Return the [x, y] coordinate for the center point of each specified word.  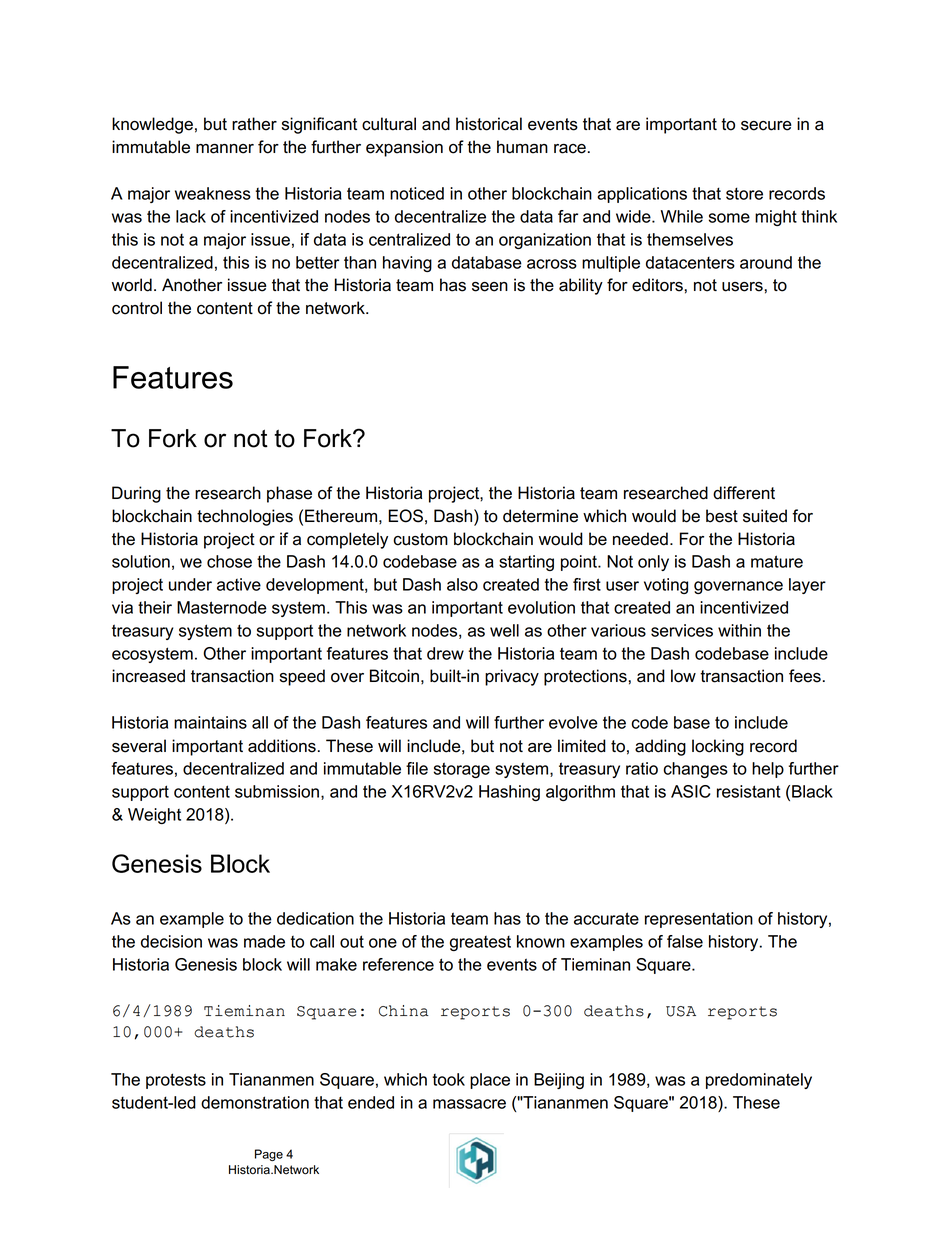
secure [766, 126]
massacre [469, 1104]
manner [225, 149]
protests [176, 1081]
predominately [759, 1081]
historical [489, 124]
